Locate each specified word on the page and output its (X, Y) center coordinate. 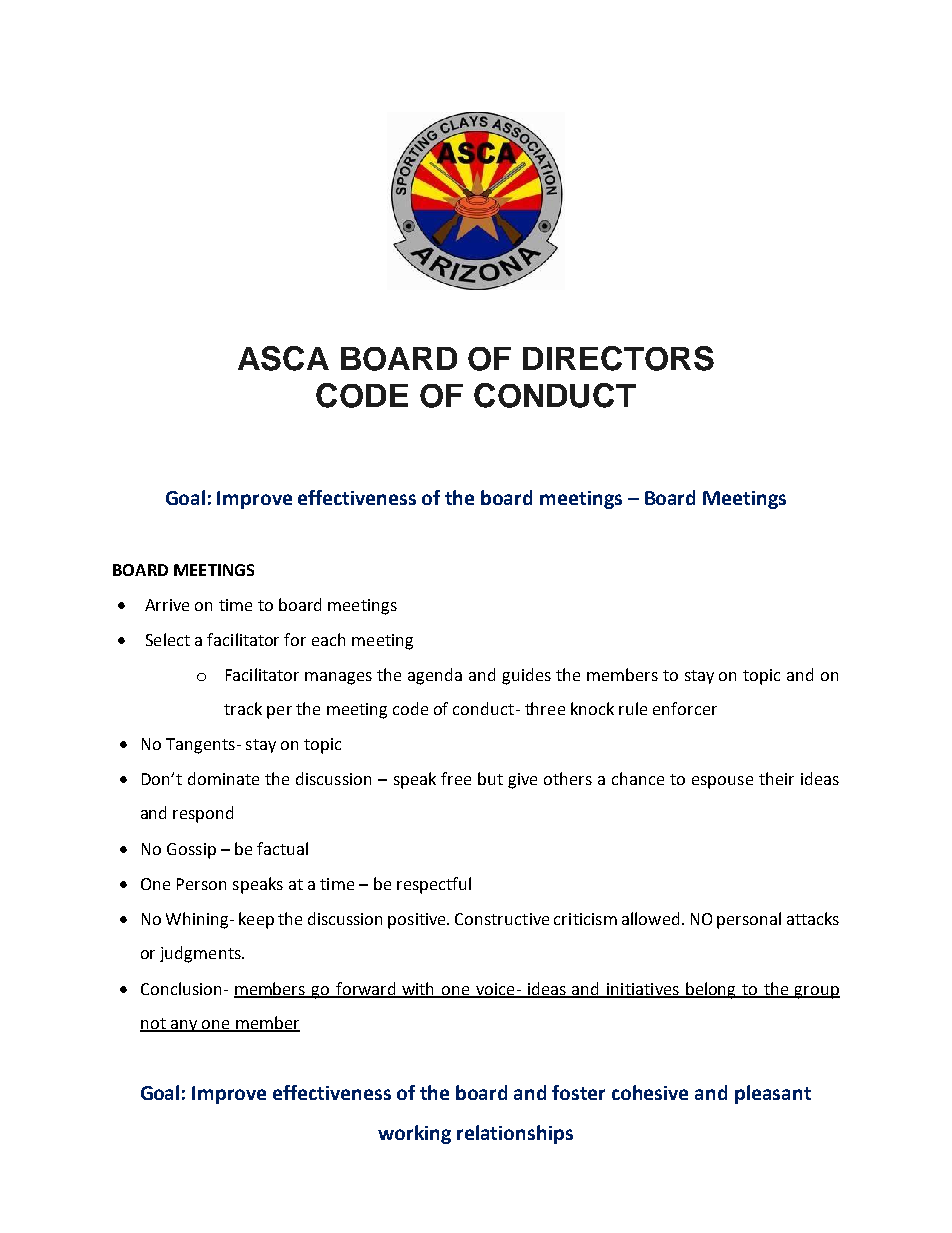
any (184, 1026)
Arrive (167, 605)
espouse (722, 782)
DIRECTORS (618, 358)
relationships (515, 1134)
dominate (223, 778)
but (490, 778)
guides (526, 676)
